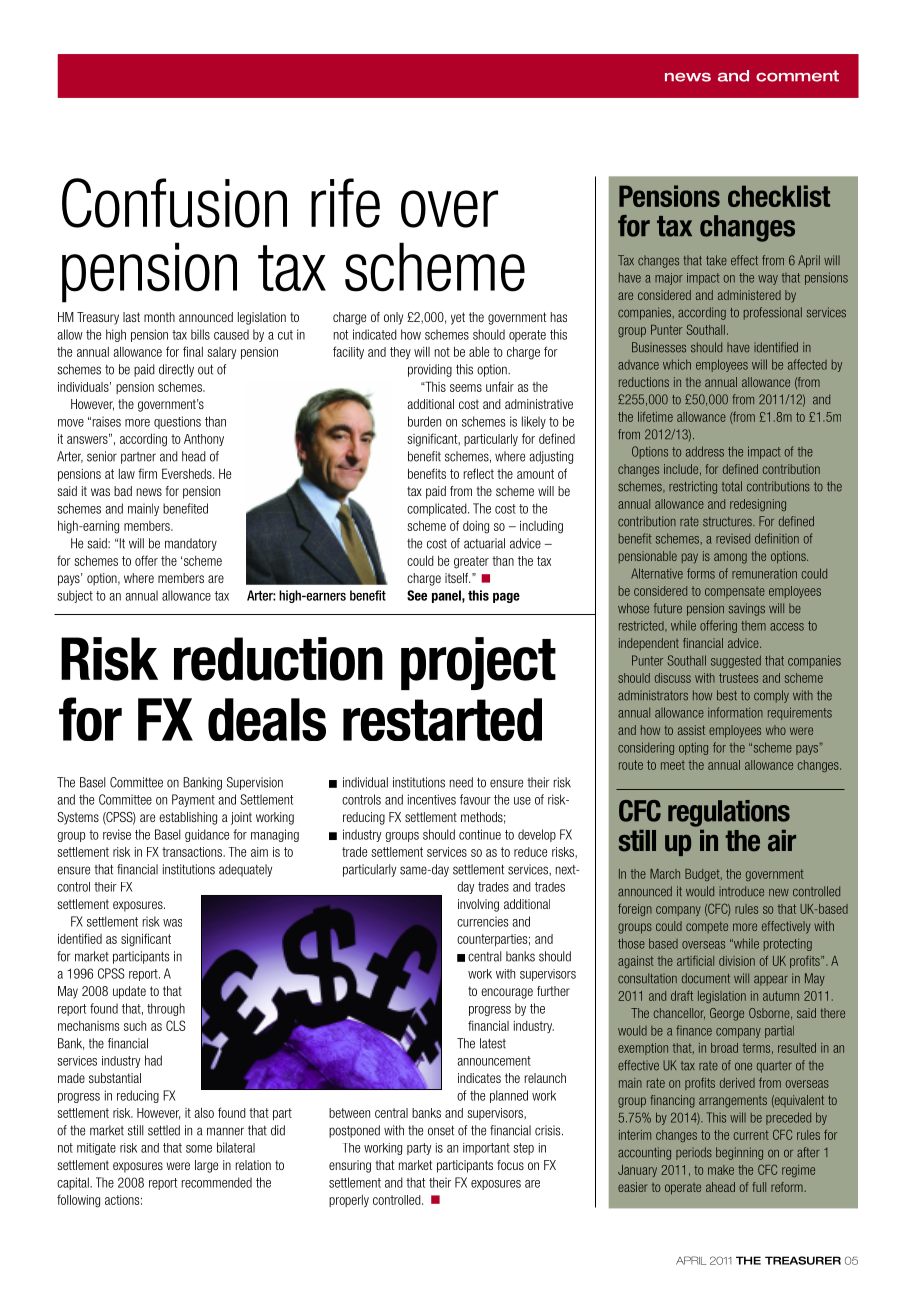 The width and height of the screenshot is (924, 1308). Describe the element at coordinates (797, 76) in the screenshot. I see `comment` at that location.
